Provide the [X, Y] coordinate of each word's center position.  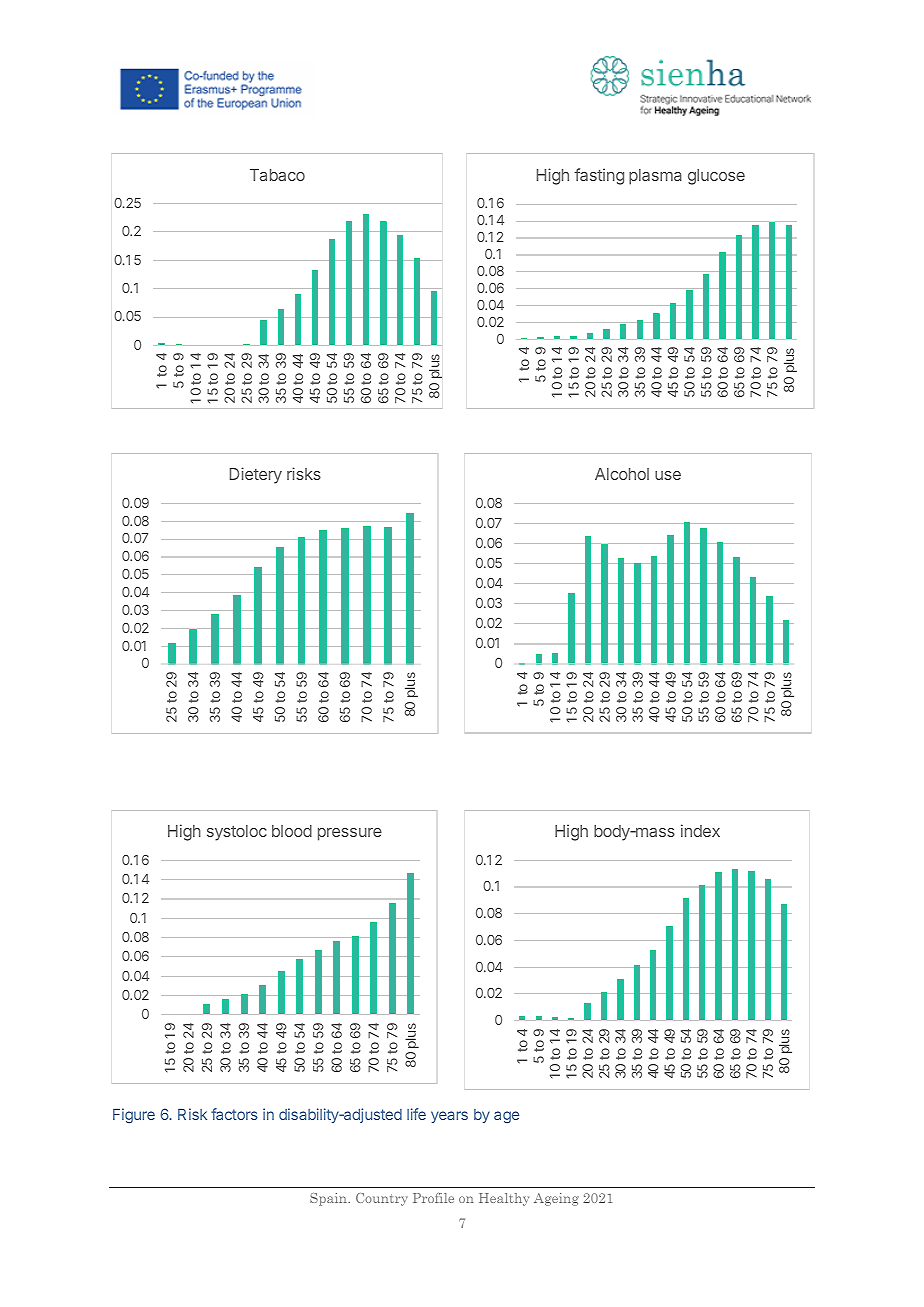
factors [234, 1114]
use [668, 475]
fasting [599, 176]
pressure [350, 834]
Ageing [556, 1199]
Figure [134, 1115]
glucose [716, 177]
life [416, 1114]
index [700, 830]
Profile [433, 1198]
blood [292, 831]
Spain [329, 1199]
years [449, 1117]
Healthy [504, 1199]
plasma [655, 177]
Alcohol [622, 474]
